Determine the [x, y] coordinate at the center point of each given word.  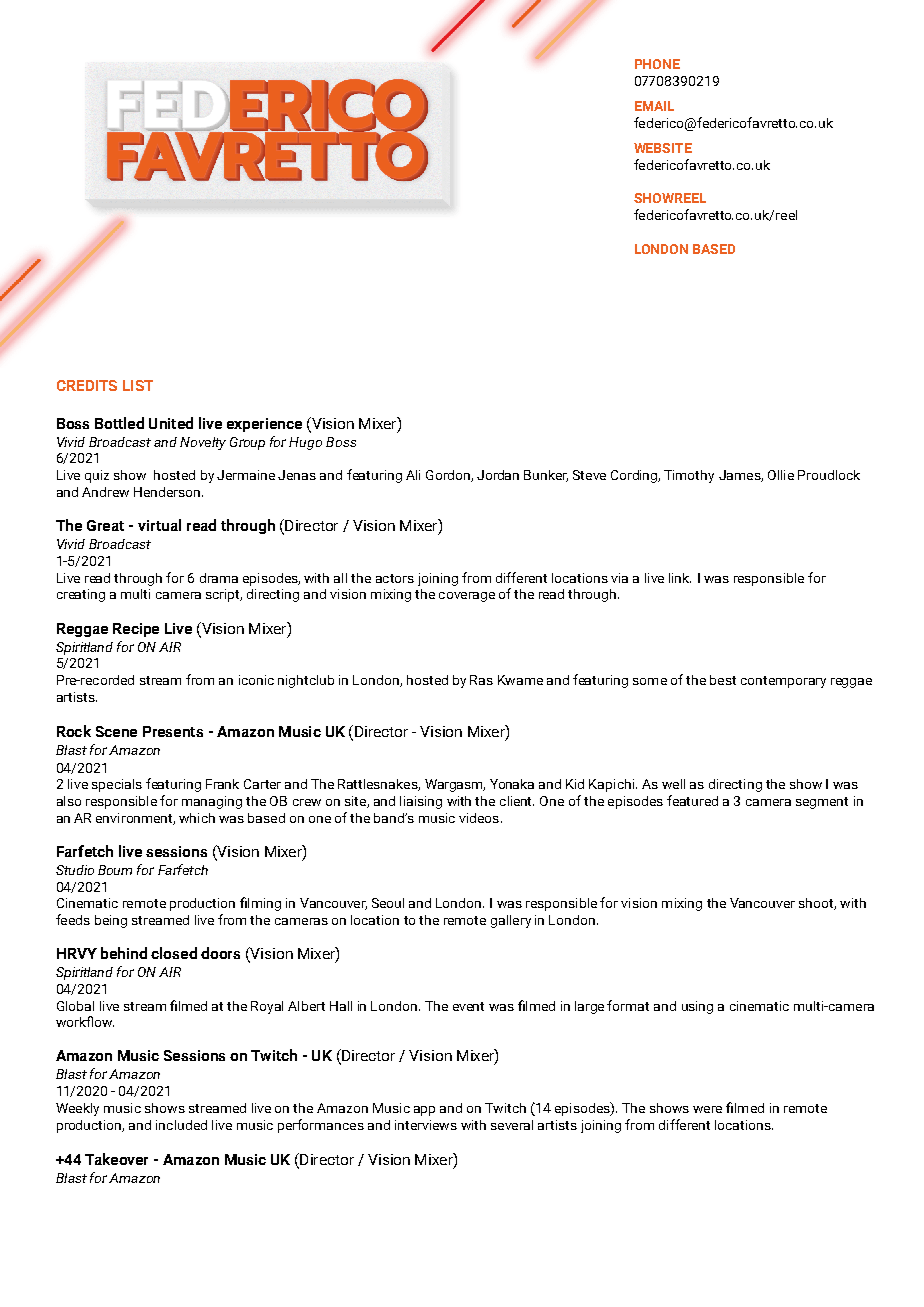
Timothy [689, 476]
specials [117, 785]
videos [479, 818]
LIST [138, 385]
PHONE [657, 64]
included [181, 1125]
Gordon [449, 476]
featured [692, 800]
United [171, 423]
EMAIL [654, 106]
